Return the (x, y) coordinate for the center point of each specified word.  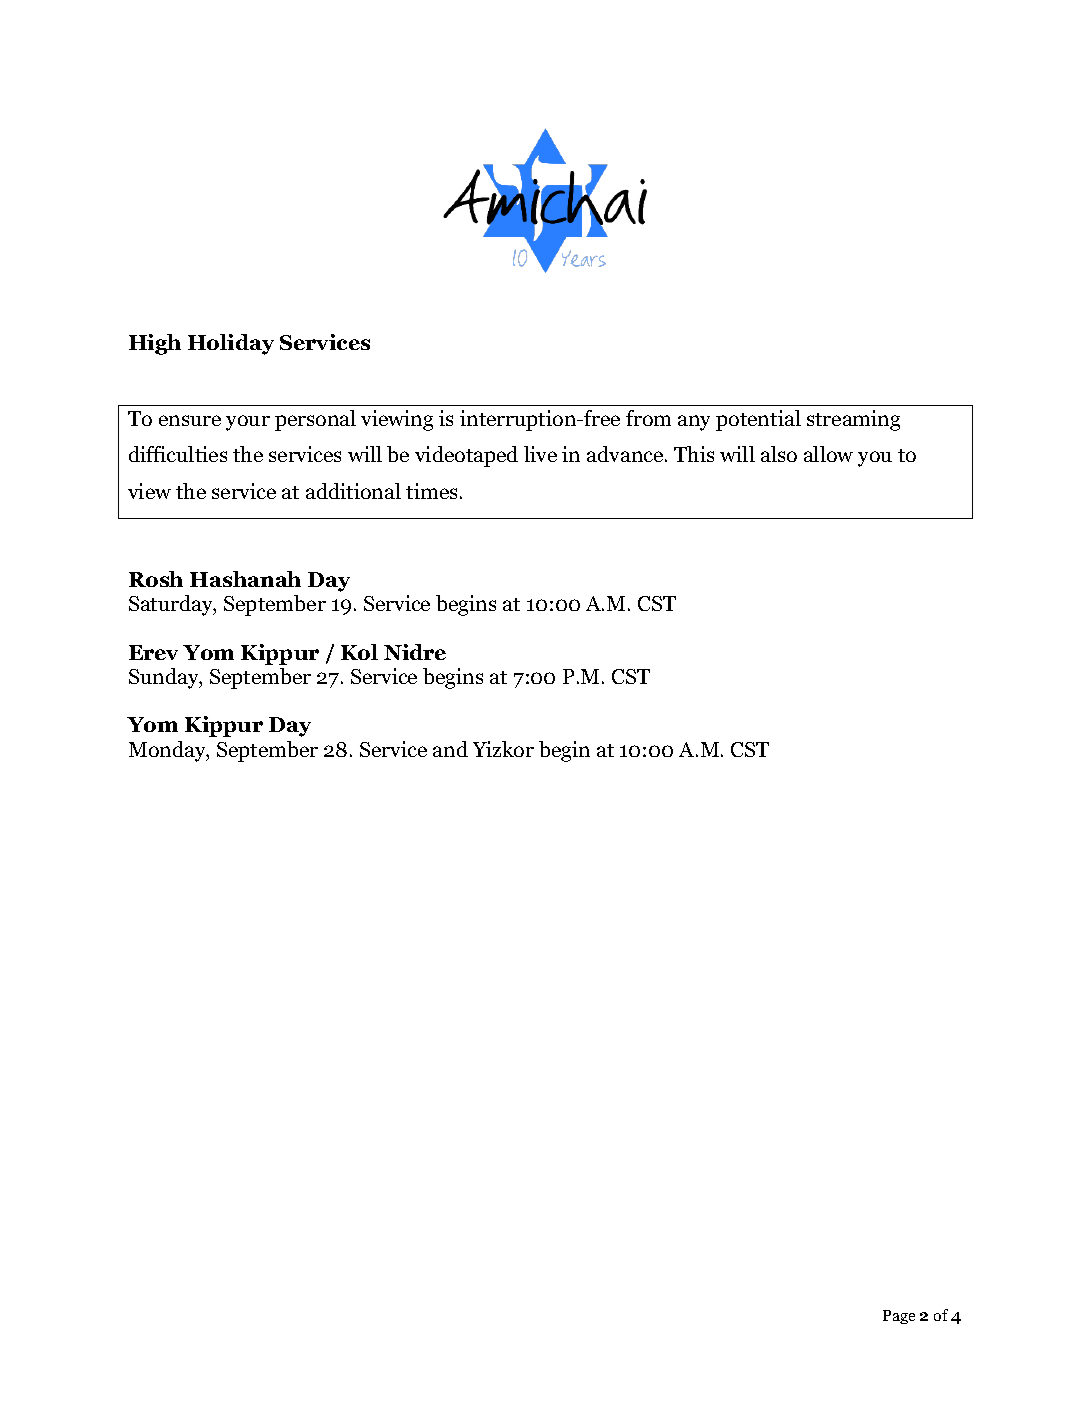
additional (353, 491)
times (431, 491)
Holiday (231, 344)
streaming (853, 420)
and (450, 749)
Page (899, 1317)
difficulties (178, 454)
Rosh (156, 579)
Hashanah (245, 579)
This (694, 454)
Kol (359, 652)
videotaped (466, 456)
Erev (153, 652)
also (779, 454)
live (540, 454)
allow (828, 454)
